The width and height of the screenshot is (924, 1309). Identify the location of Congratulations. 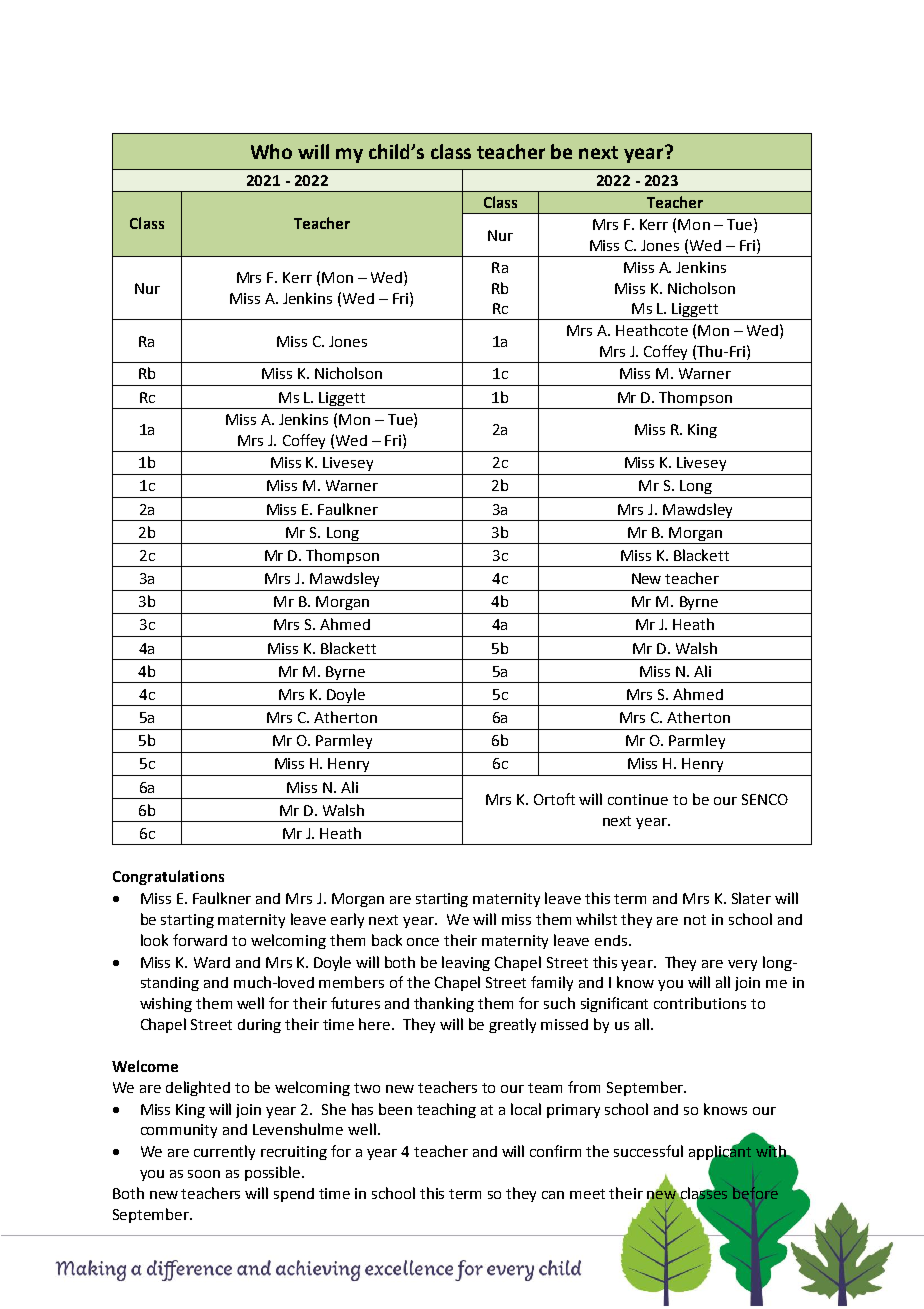
(168, 877).
